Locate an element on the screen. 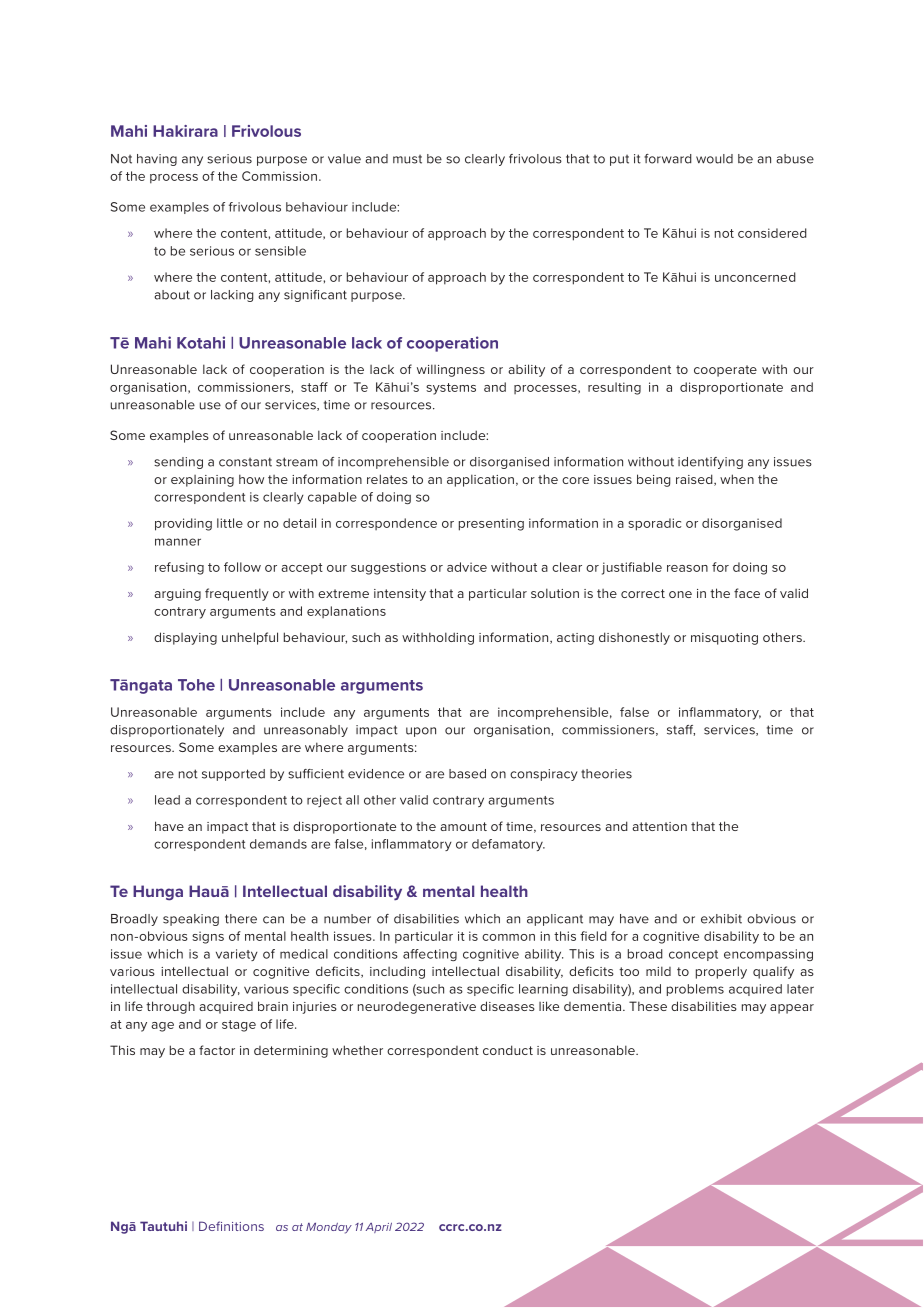 This screenshot has height=1308, width=924. exhibit is located at coordinates (721, 919).
